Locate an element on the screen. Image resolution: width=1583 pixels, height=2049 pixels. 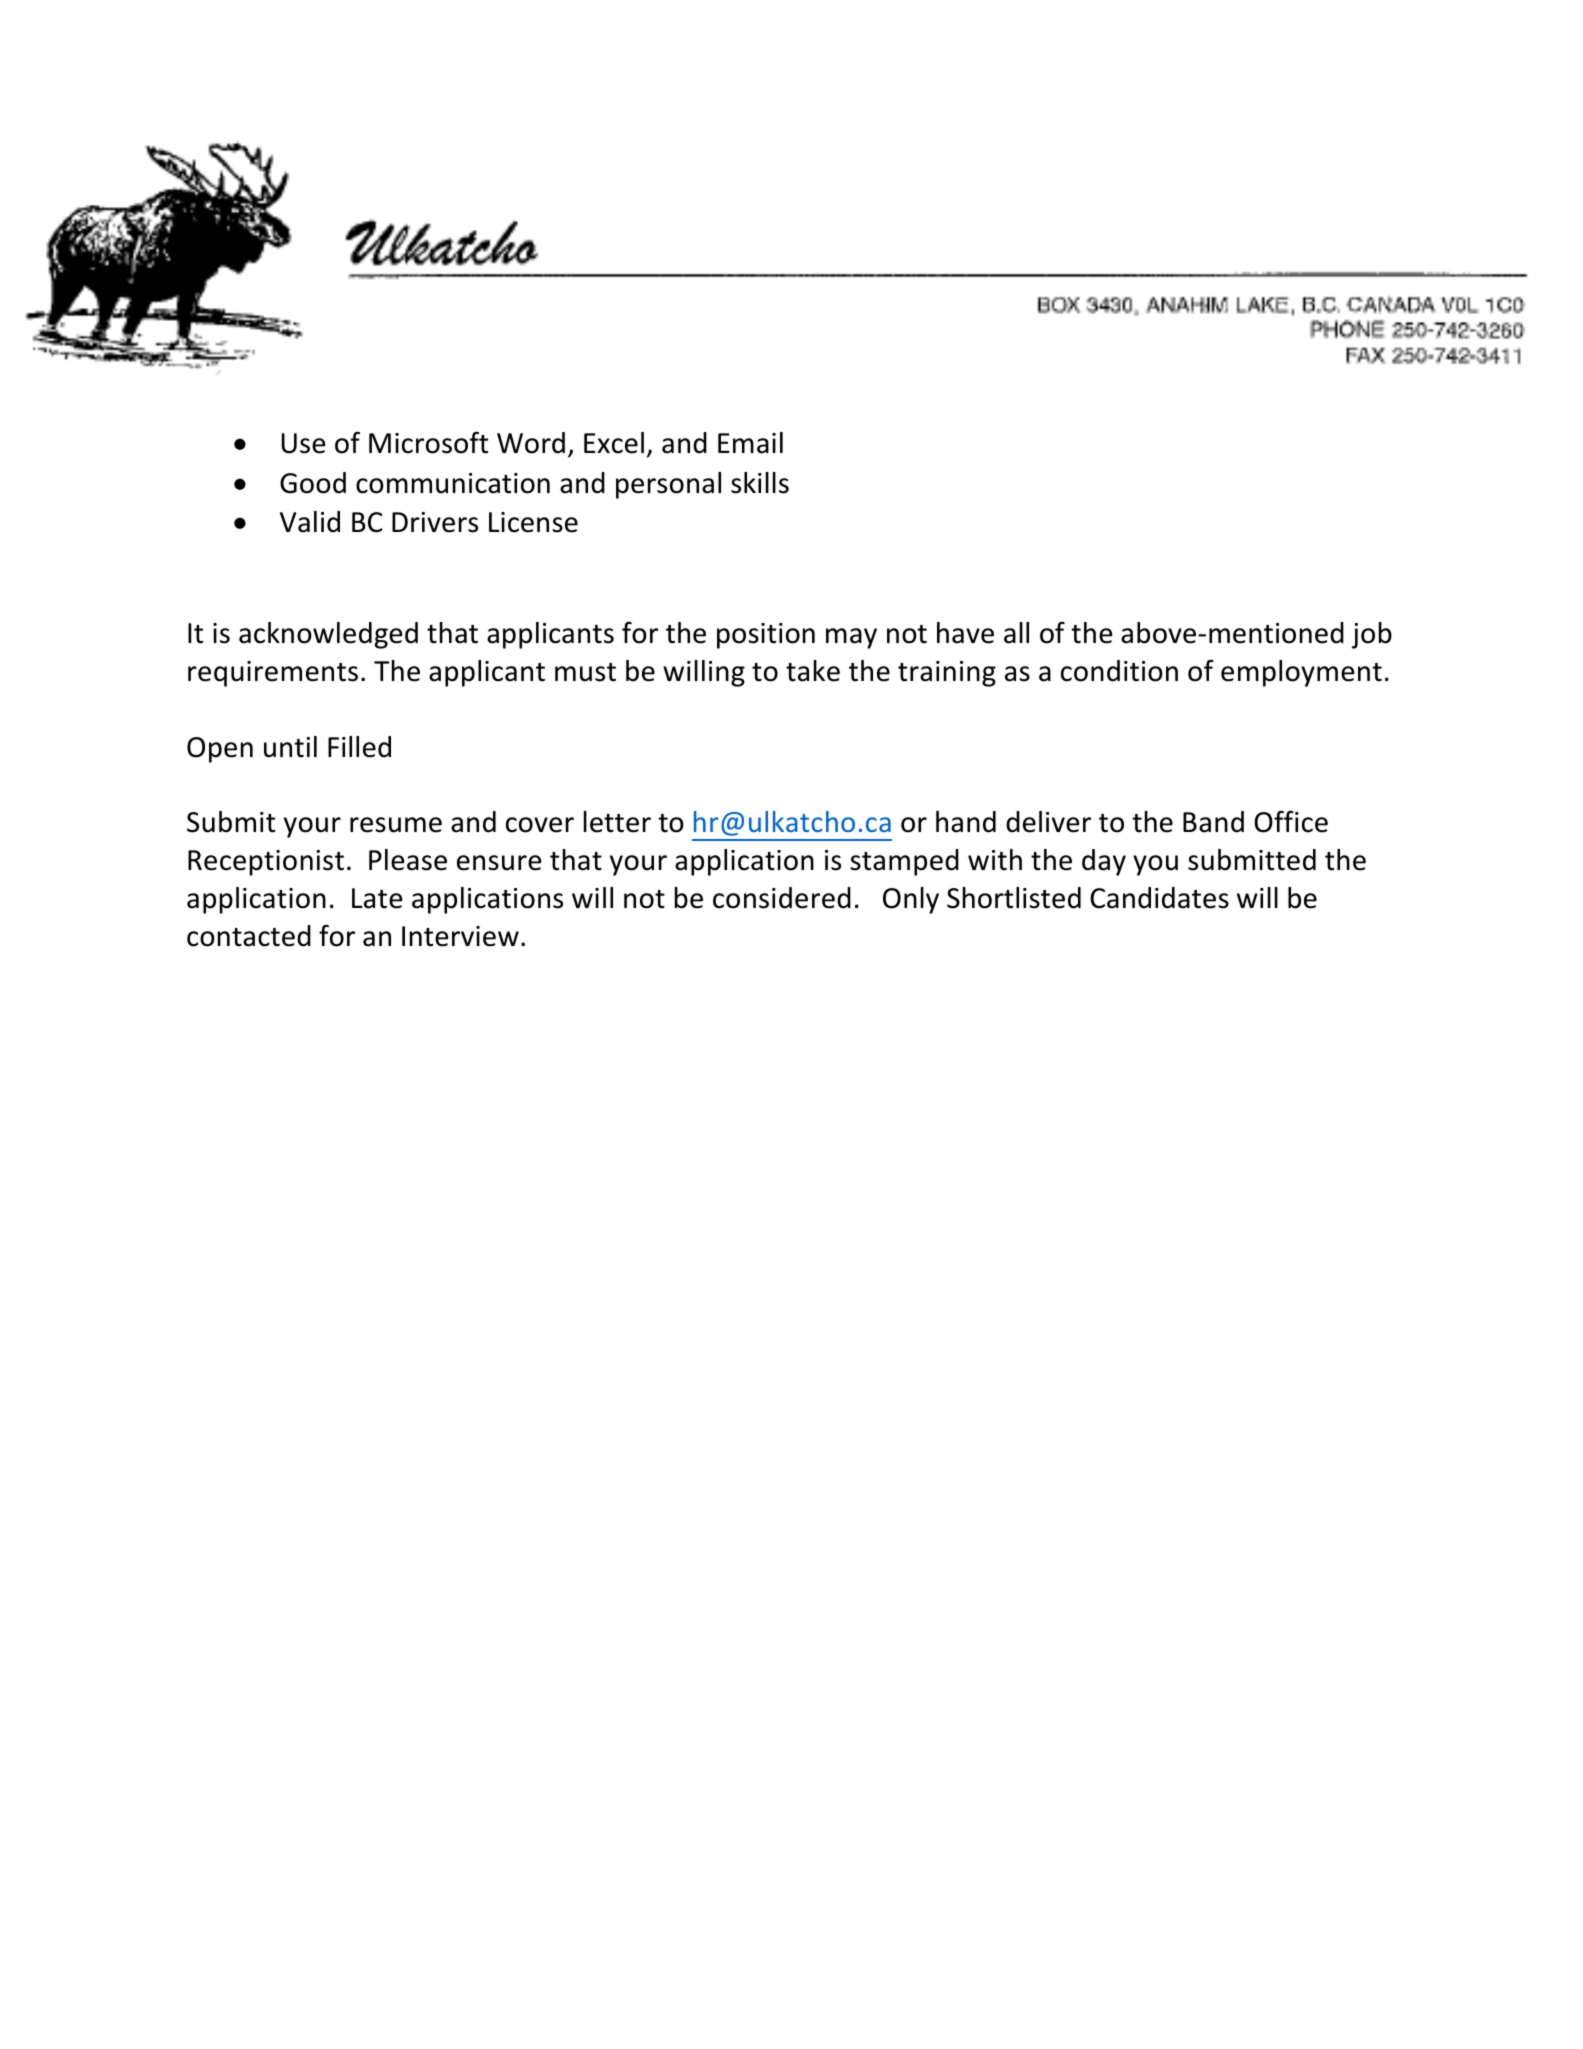
Late is located at coordinates (377, 898).
